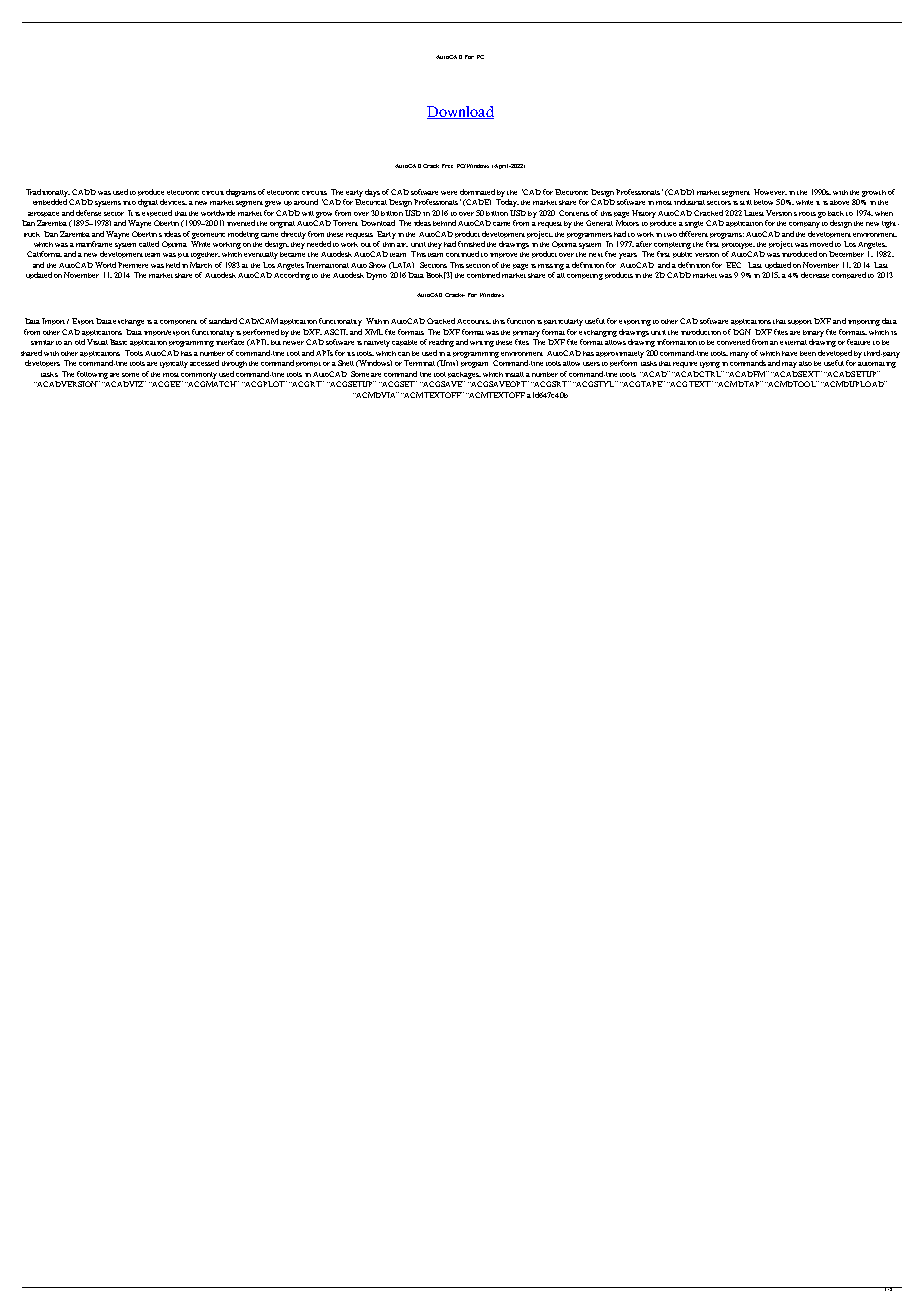 This page has height=1302, width=924. What do you see at coordinates (789, 365) in the page?
I see `may` at bounding box center [789, 365].
